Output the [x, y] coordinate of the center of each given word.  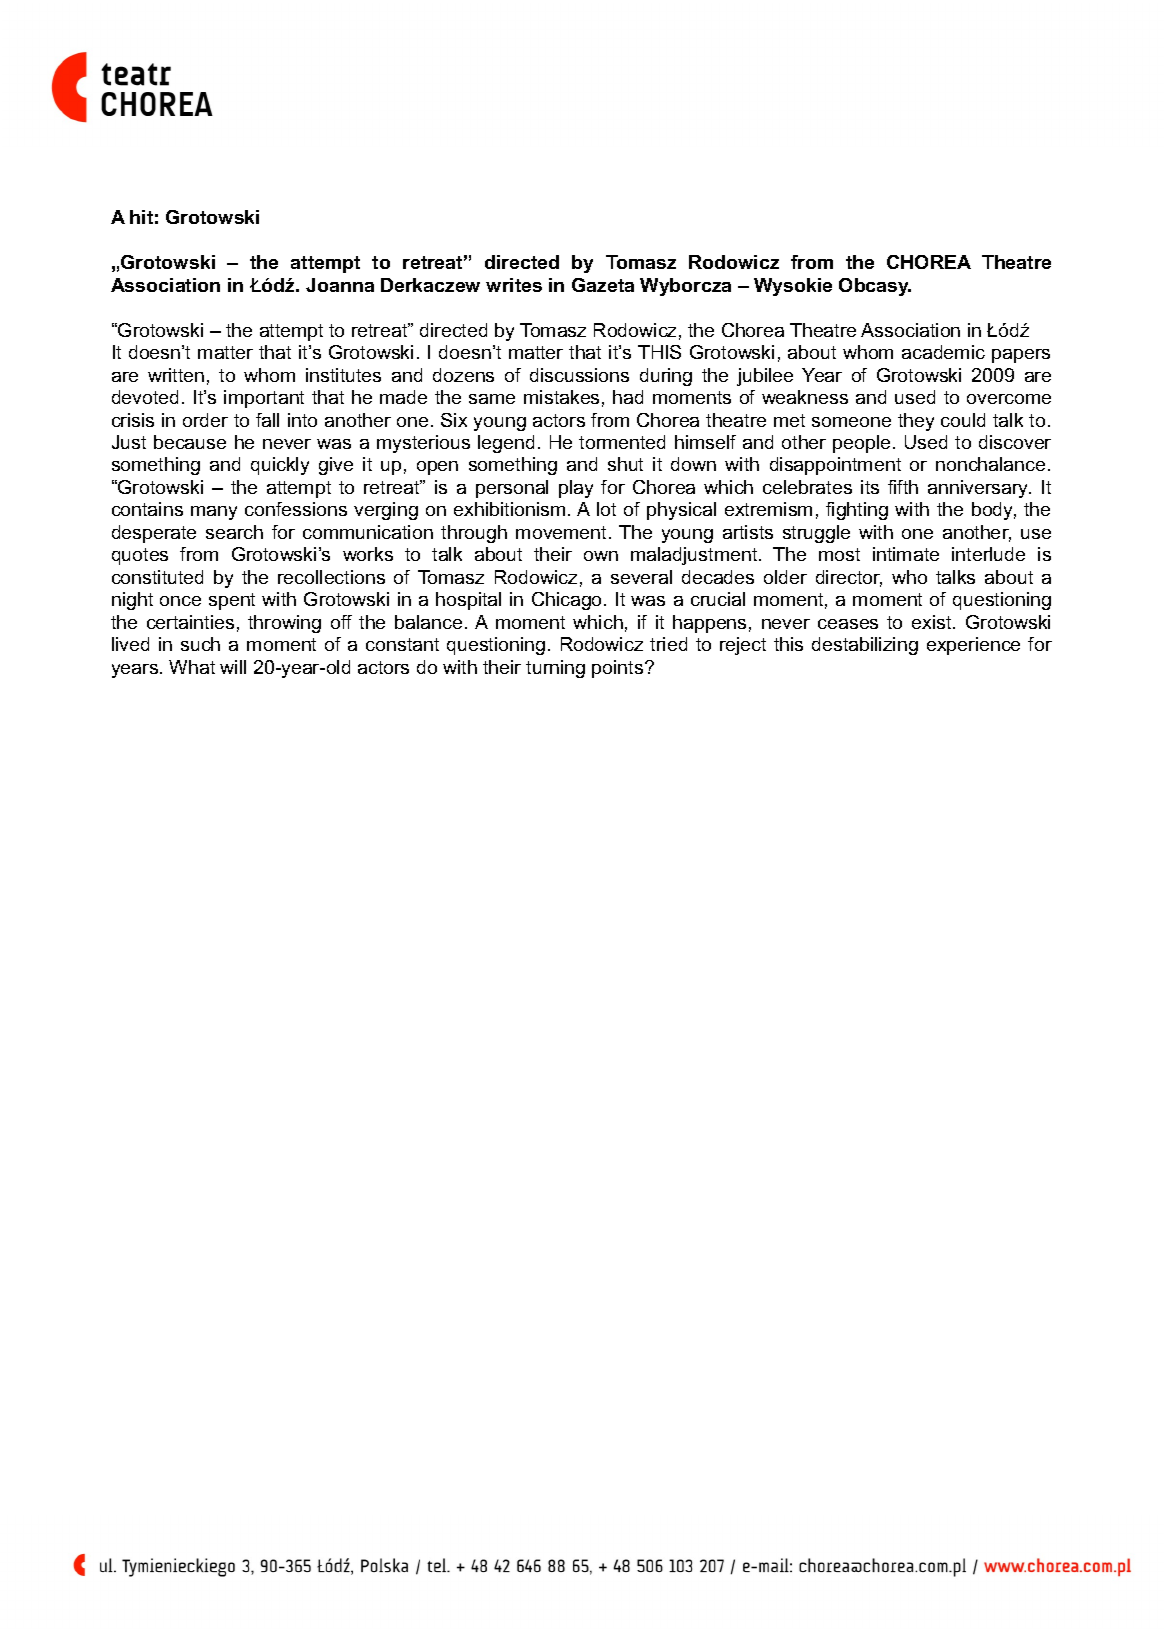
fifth [903, 487]
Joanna [340, 285]
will [233, 667]
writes [514, 285]
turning [555, 669]
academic [943, 352]
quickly [280, 466]
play [576, 489]
